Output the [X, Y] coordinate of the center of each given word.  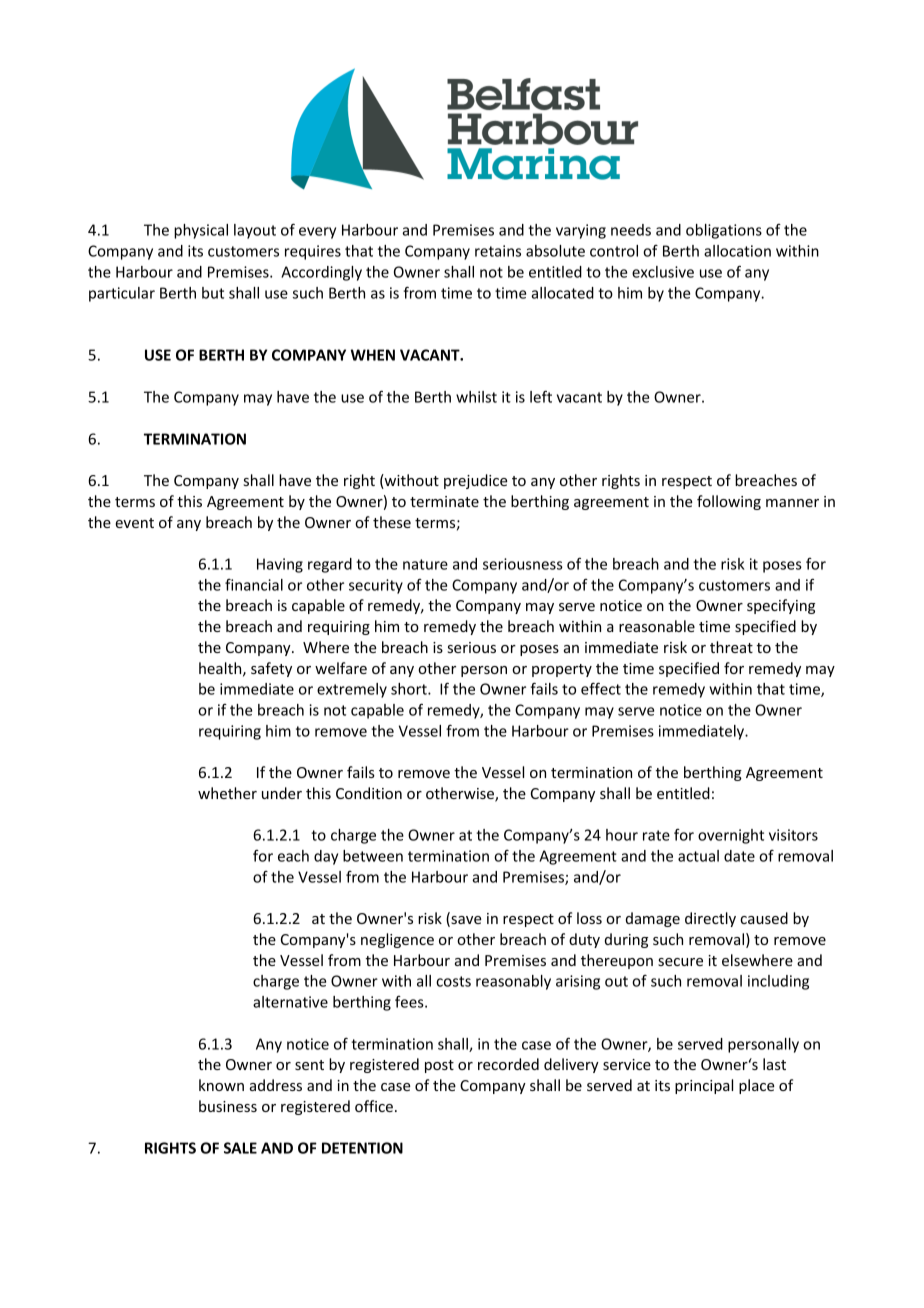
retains [498, 251]
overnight [731, 836]
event [134, 523]
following [729, 502]
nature [425, 564]
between [373, 856]
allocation [737, 251]
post [439, 1066]
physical [201, 231]
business [228, 1106]
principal [704, 1086]
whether [227, 793]
